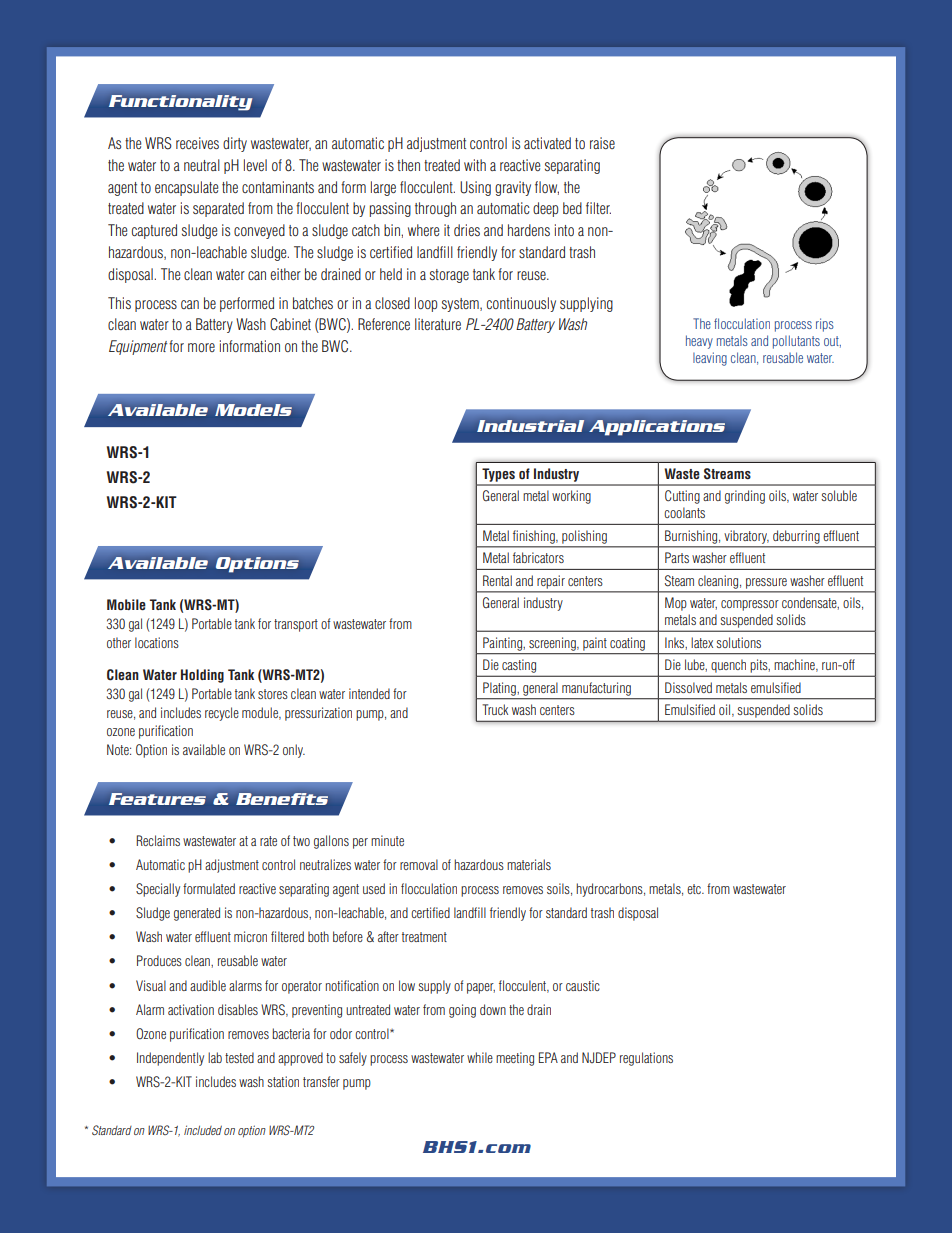 Image resolution: width=952 pixels, height=1233 pixels. I want to click on receives, so click(197, 143).
